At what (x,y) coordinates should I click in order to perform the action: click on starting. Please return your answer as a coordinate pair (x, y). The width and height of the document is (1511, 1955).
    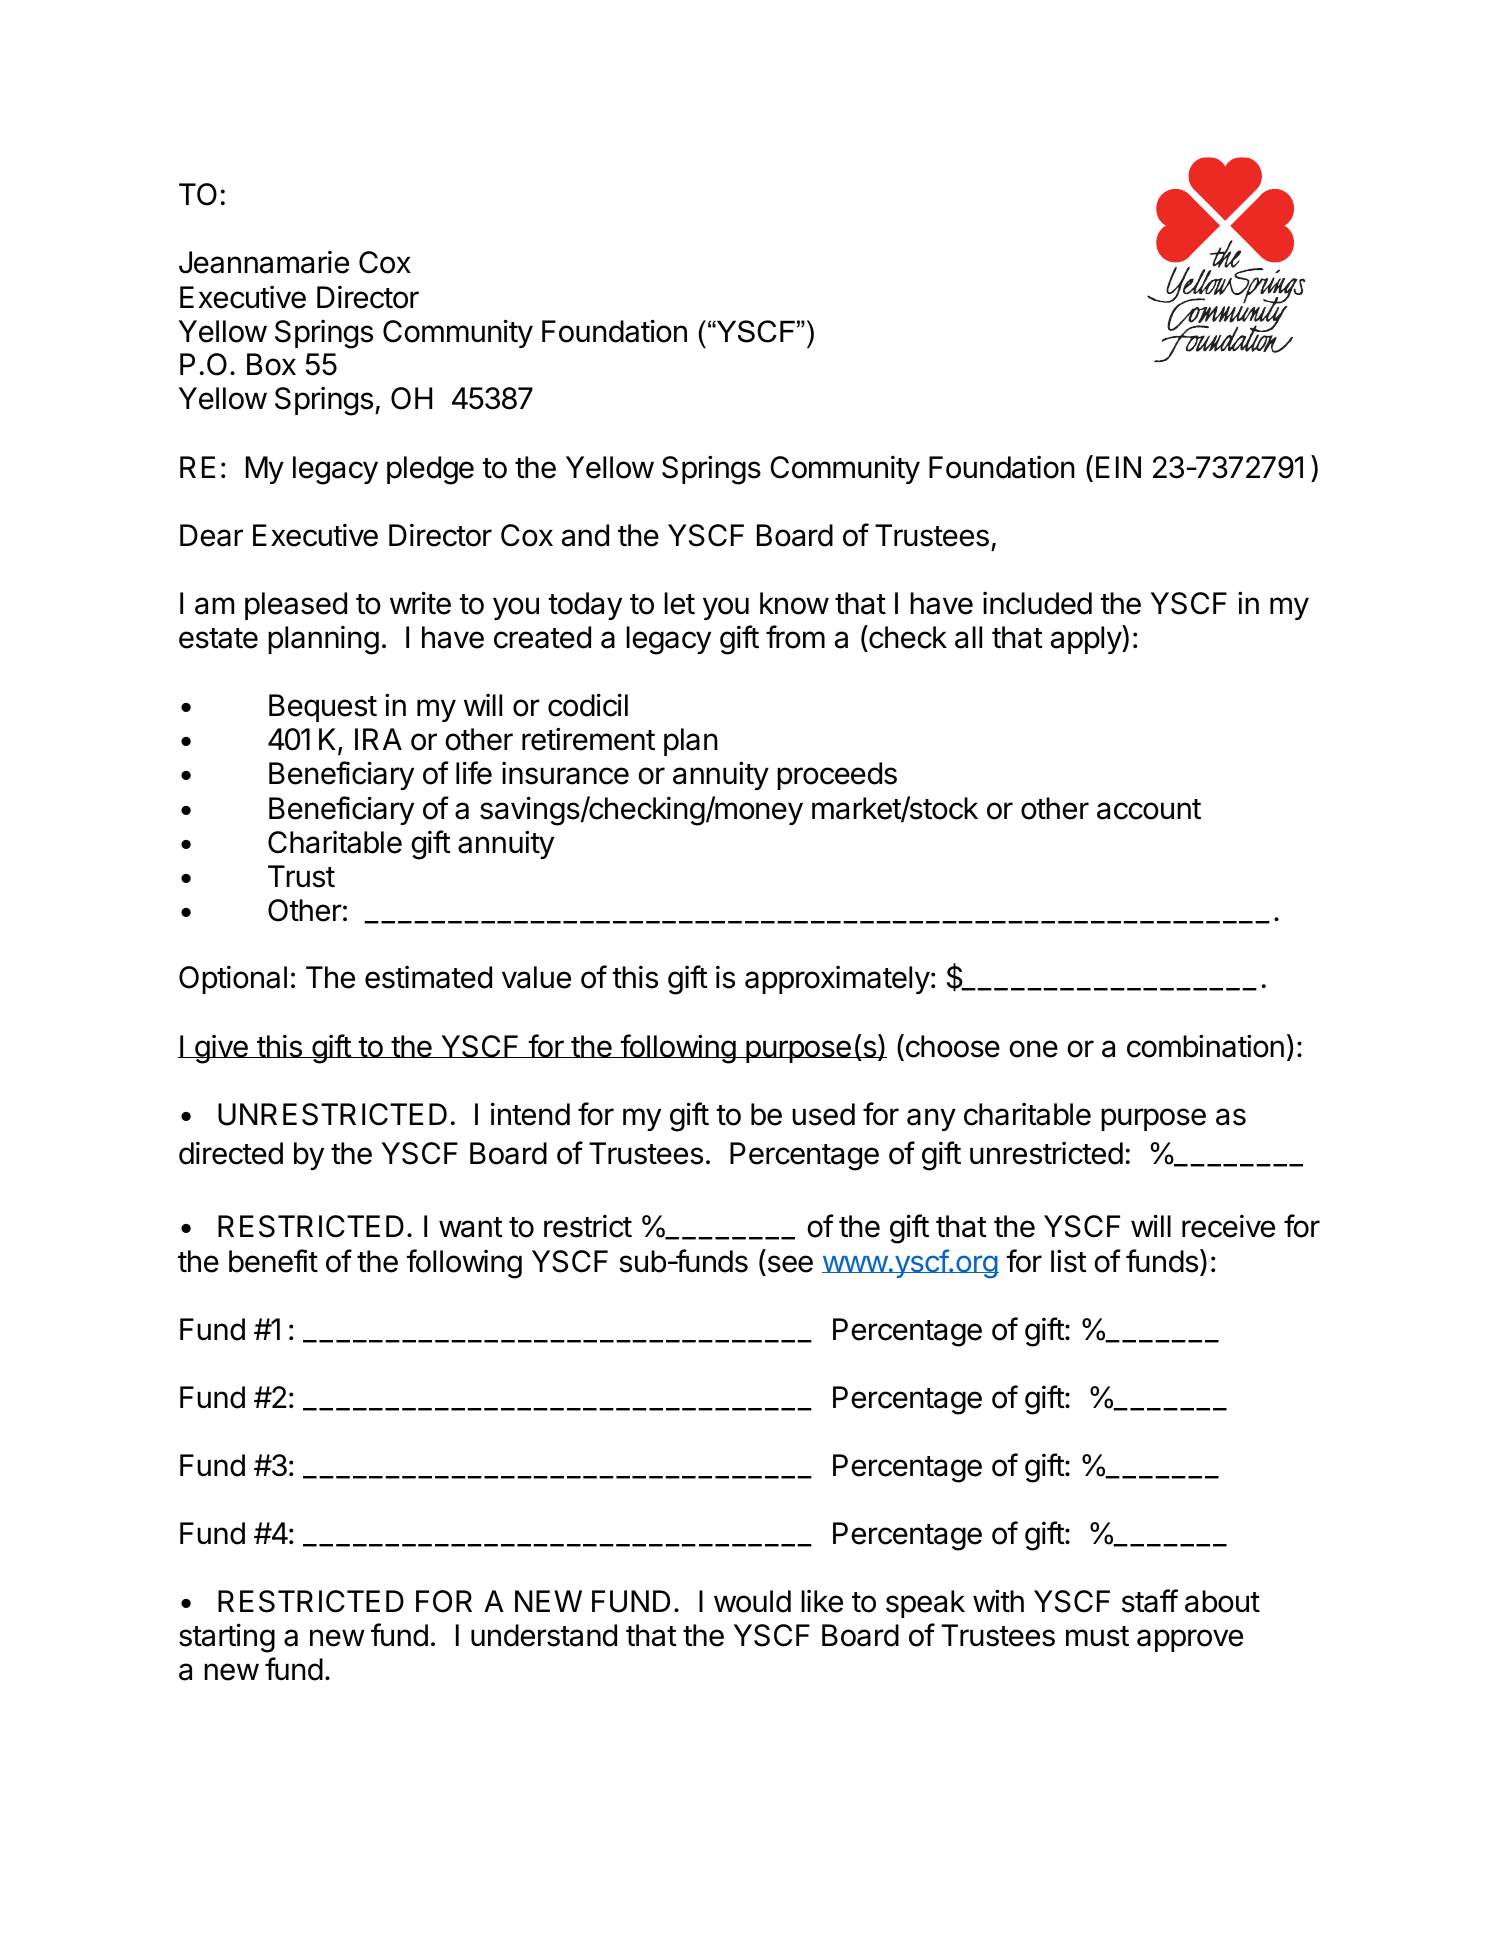
    Looking at the image, I should click on (227, 1638).
